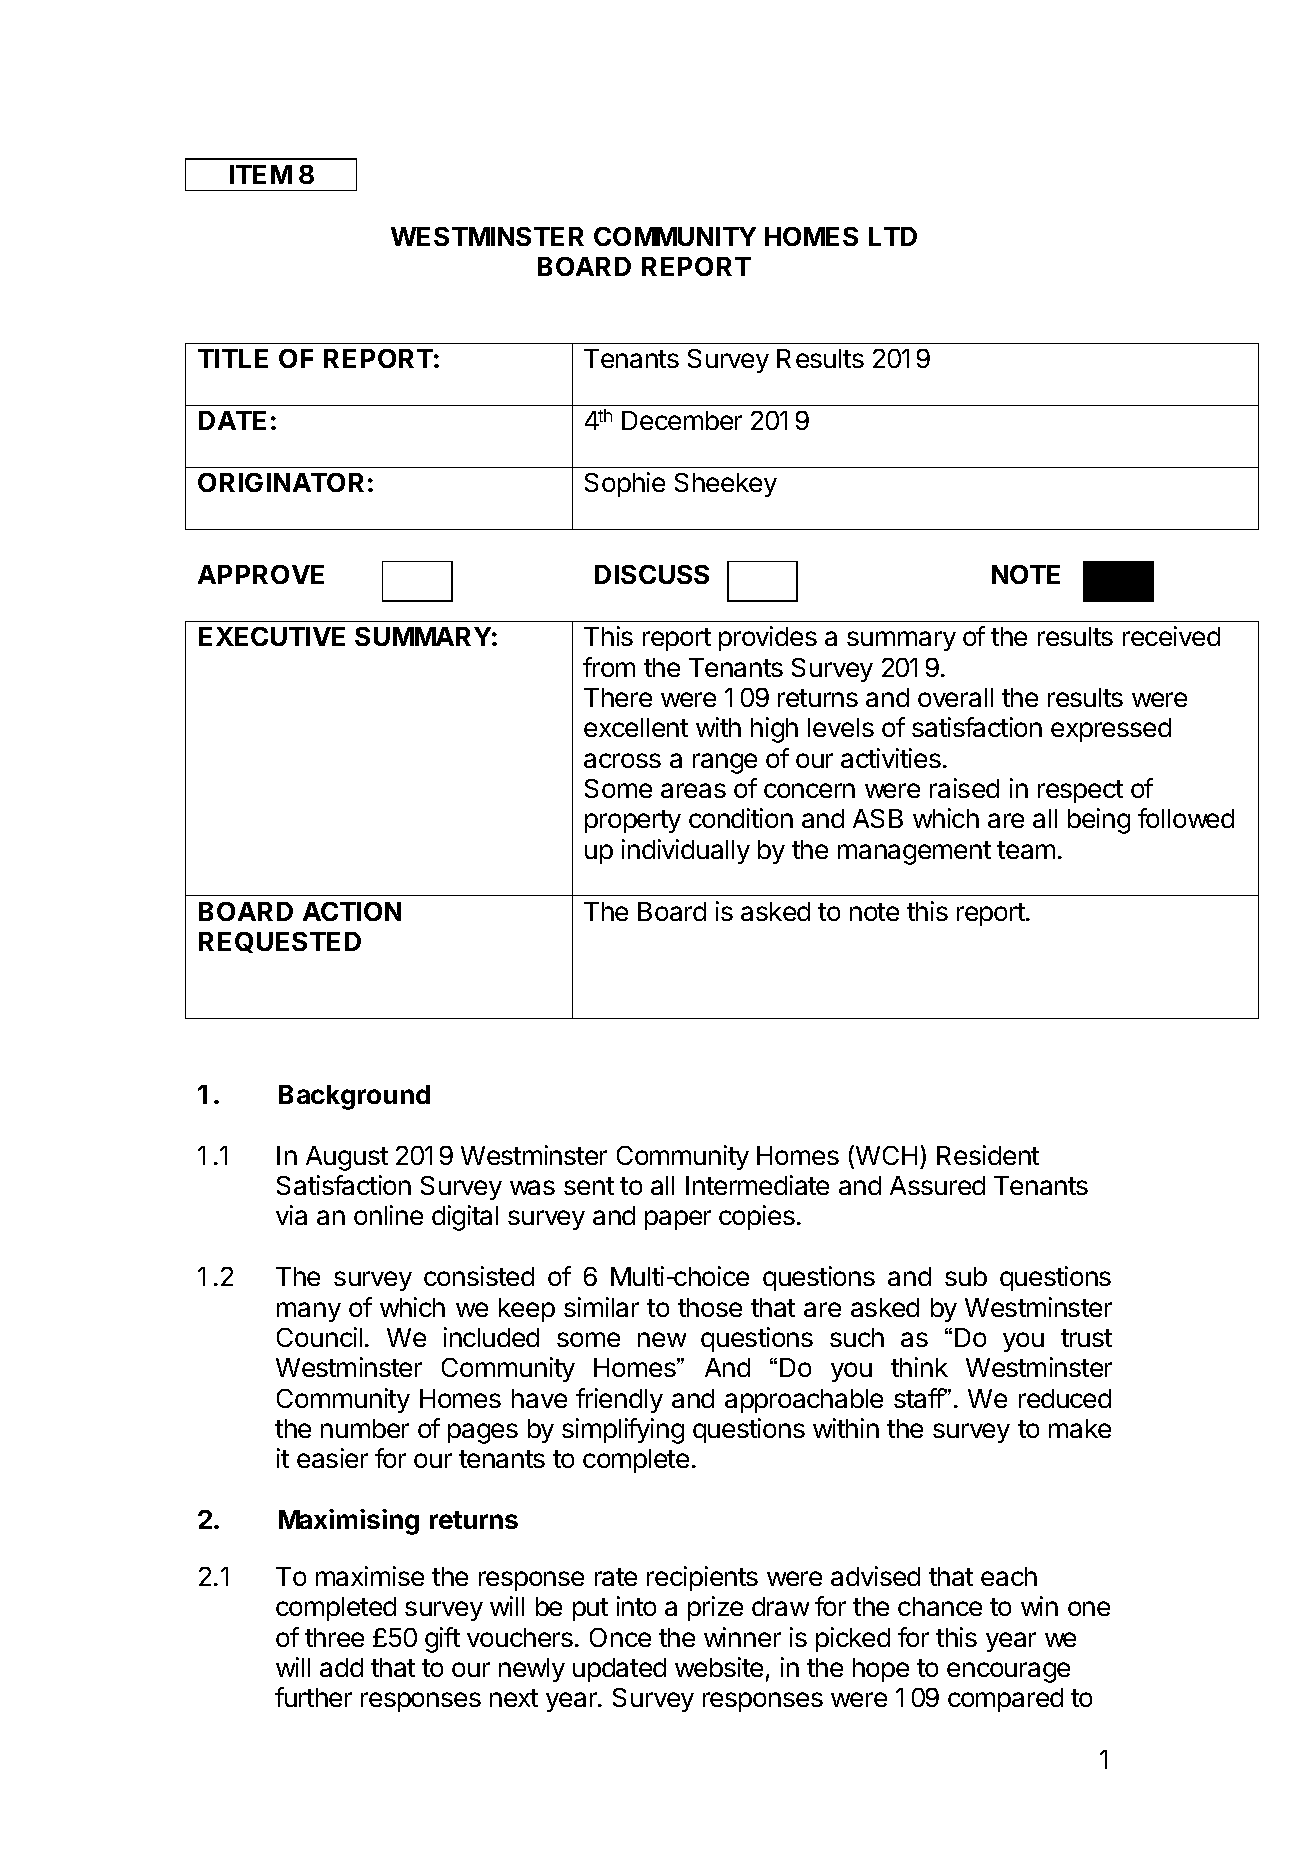  Describe the element at coordinates (280, 942) in the document. I see `REQUESTED` at that location.
